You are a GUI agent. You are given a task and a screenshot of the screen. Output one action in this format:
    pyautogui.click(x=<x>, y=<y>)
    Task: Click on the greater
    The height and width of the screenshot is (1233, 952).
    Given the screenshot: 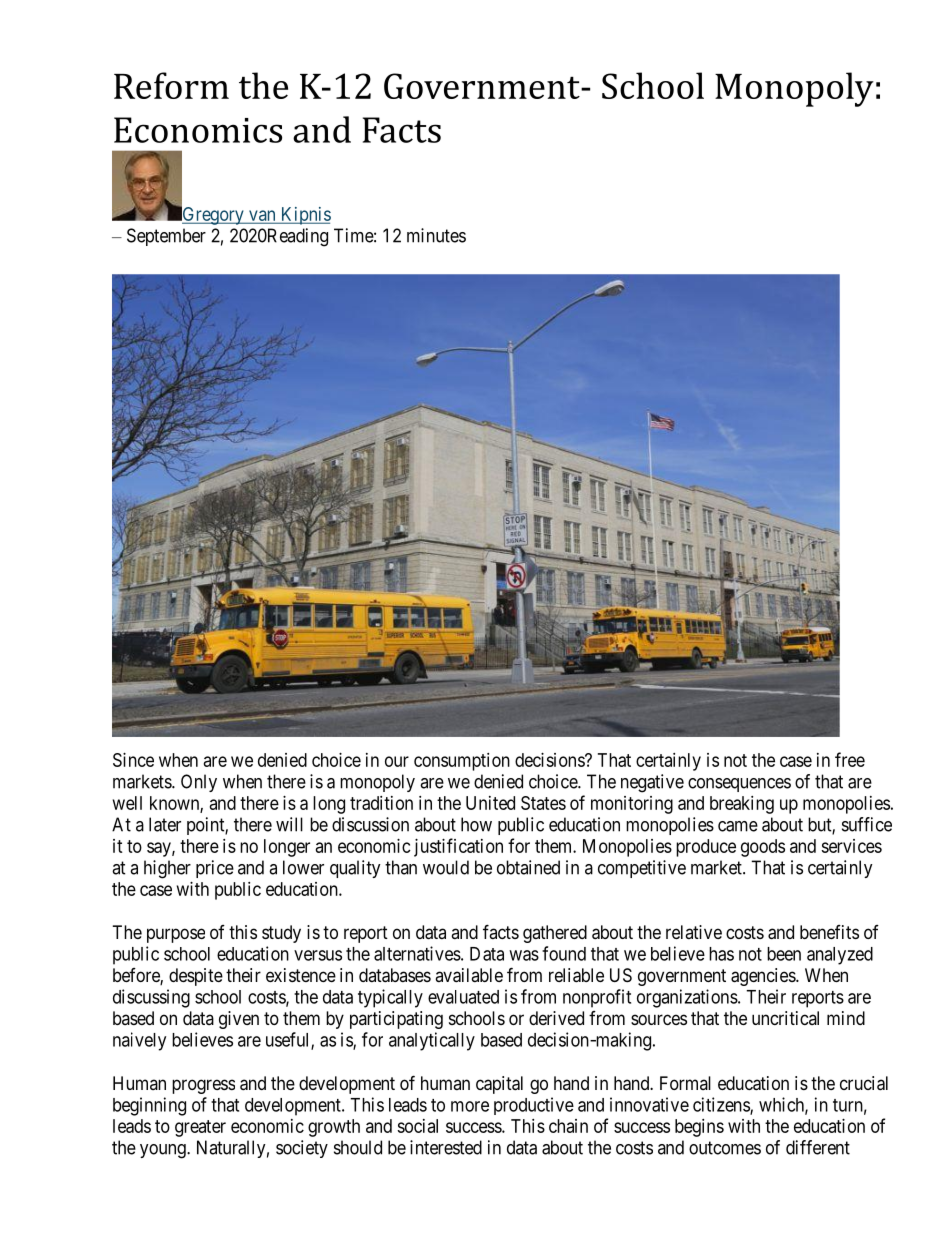 What is the action you would take?
    pyautogui.click(x=200, y=1128)
